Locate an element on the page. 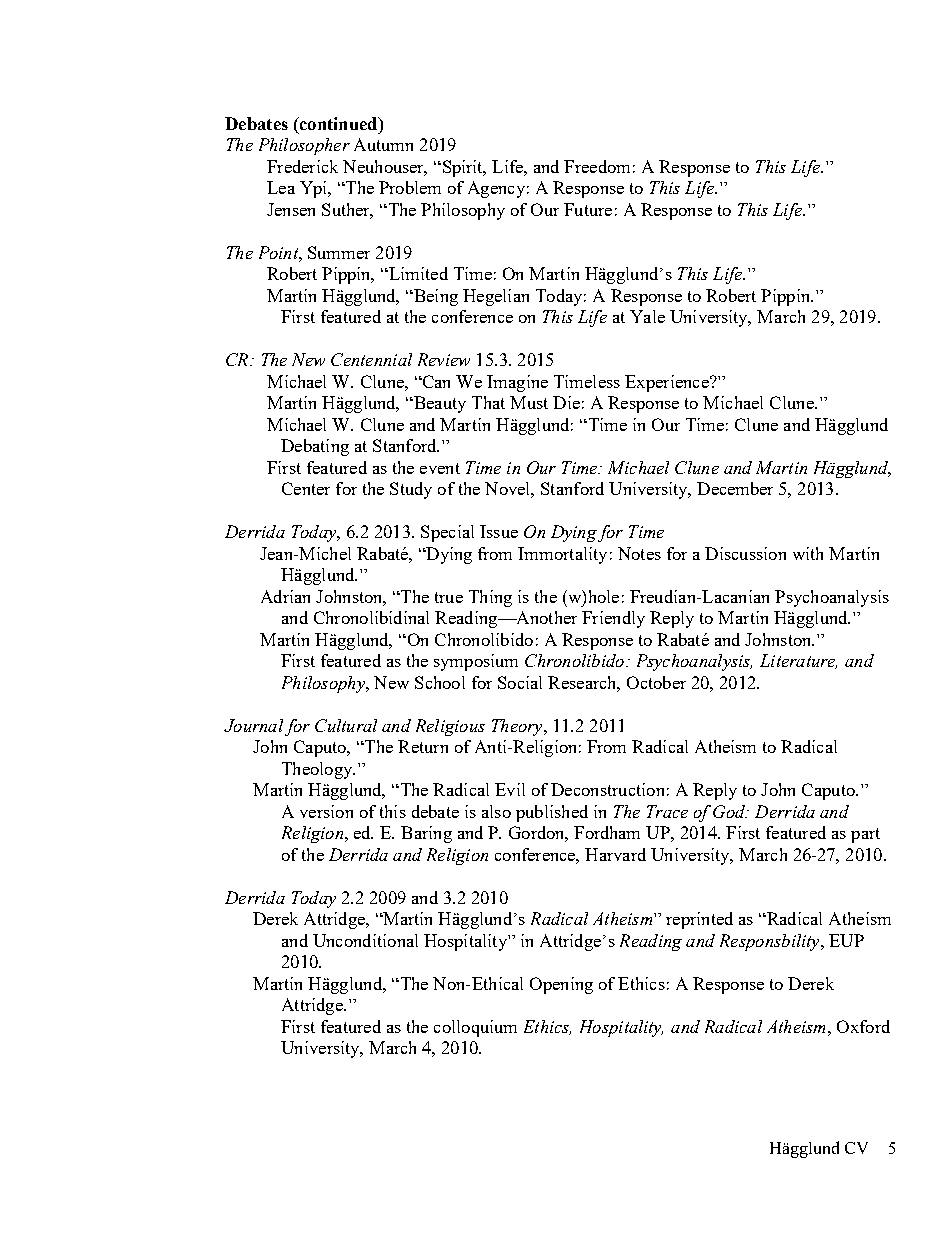 Image resolution: width=952 pixels, height=1233 pixels. Literature is located at coordinates (798, 661).
